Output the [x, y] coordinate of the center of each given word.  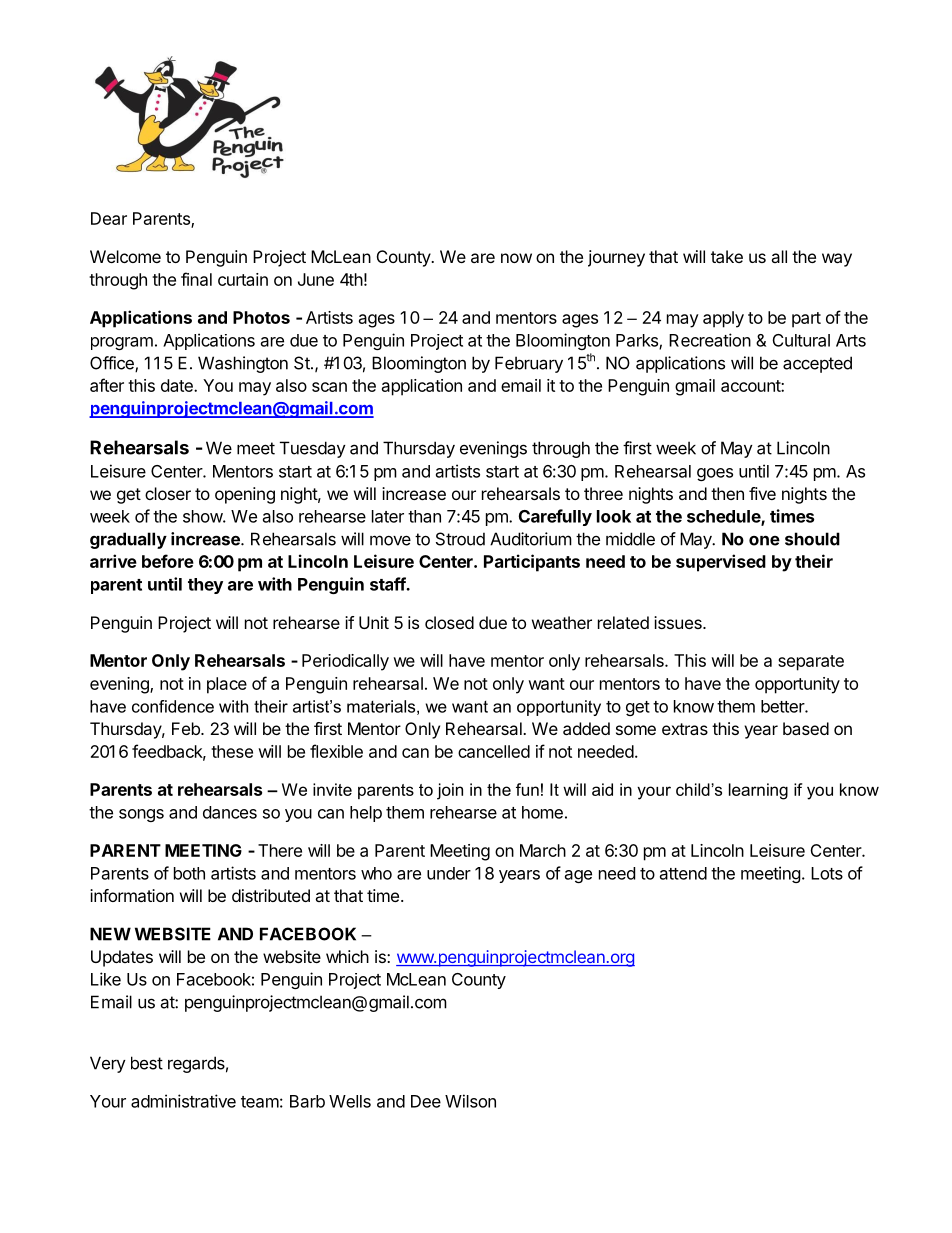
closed [449, 622]
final [196, 279]
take [727, 256]
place [227, 685]
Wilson [470, 1101]
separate [811, 663]
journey [616, 258]
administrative [183, 1101]
